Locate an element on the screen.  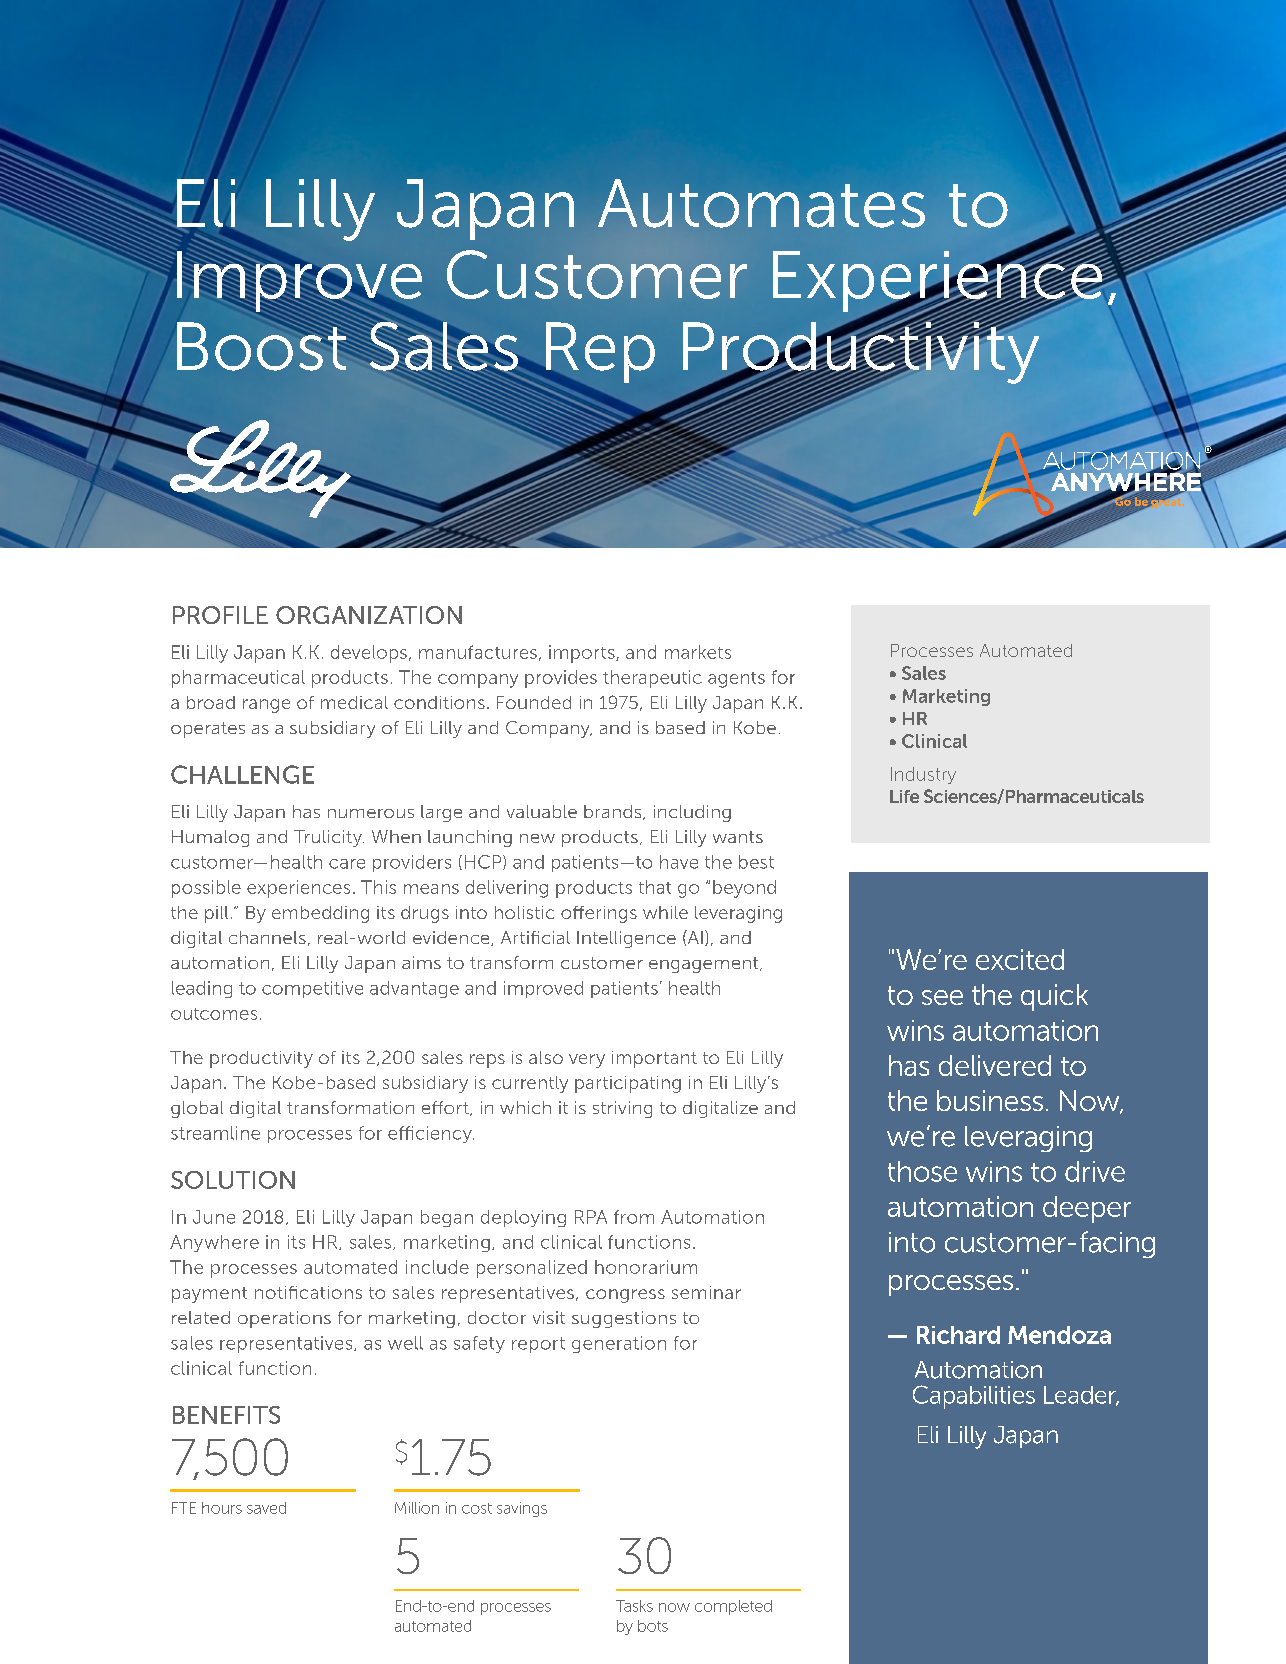
markets is located at coordinates (698, 652).
